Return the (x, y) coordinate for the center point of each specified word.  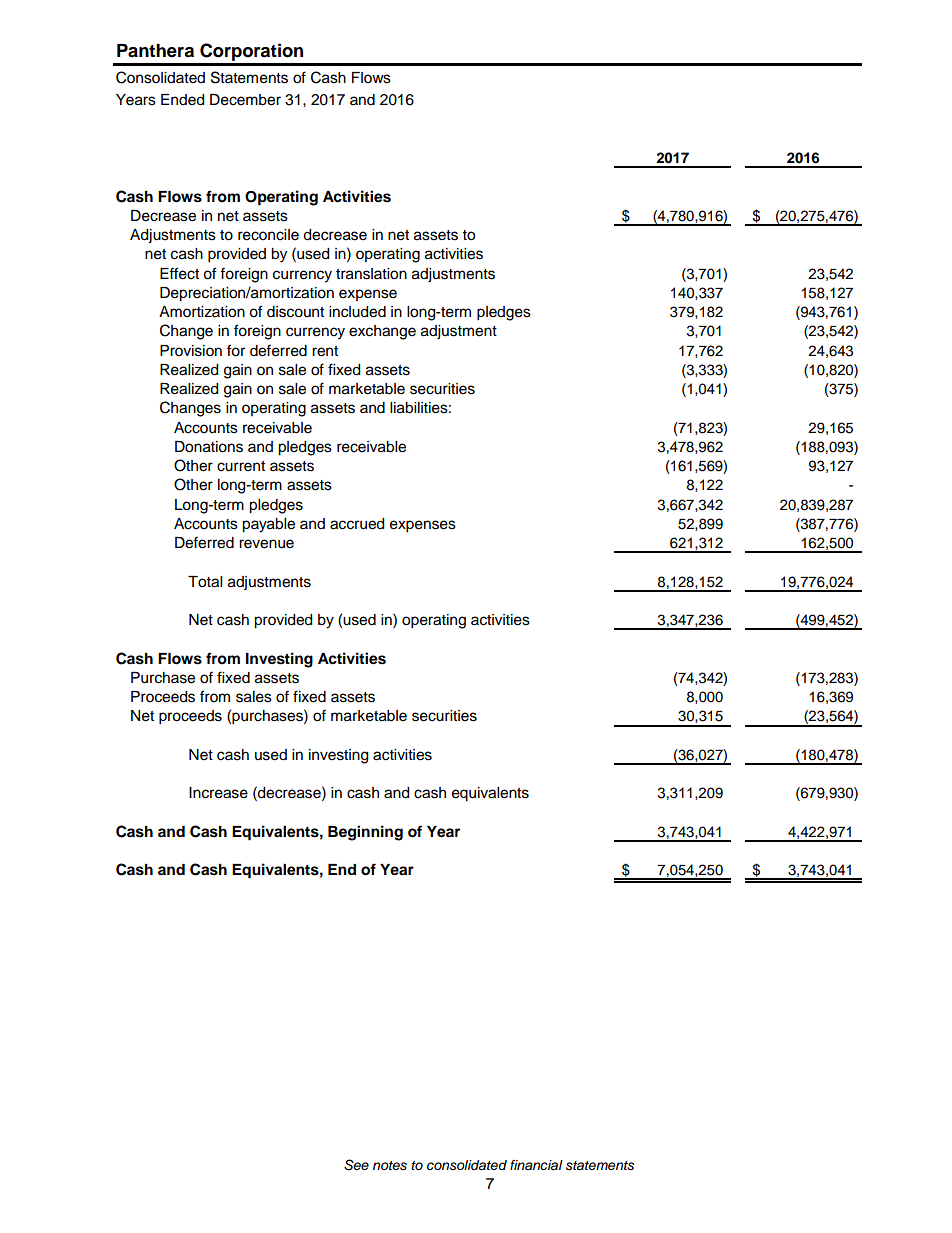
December (245, 100)
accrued (357, 524)
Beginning (365, 833)
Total (205, 582)
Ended (182, 100)
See (356, 1165)
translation (371, 274)
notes (390, 1166)
